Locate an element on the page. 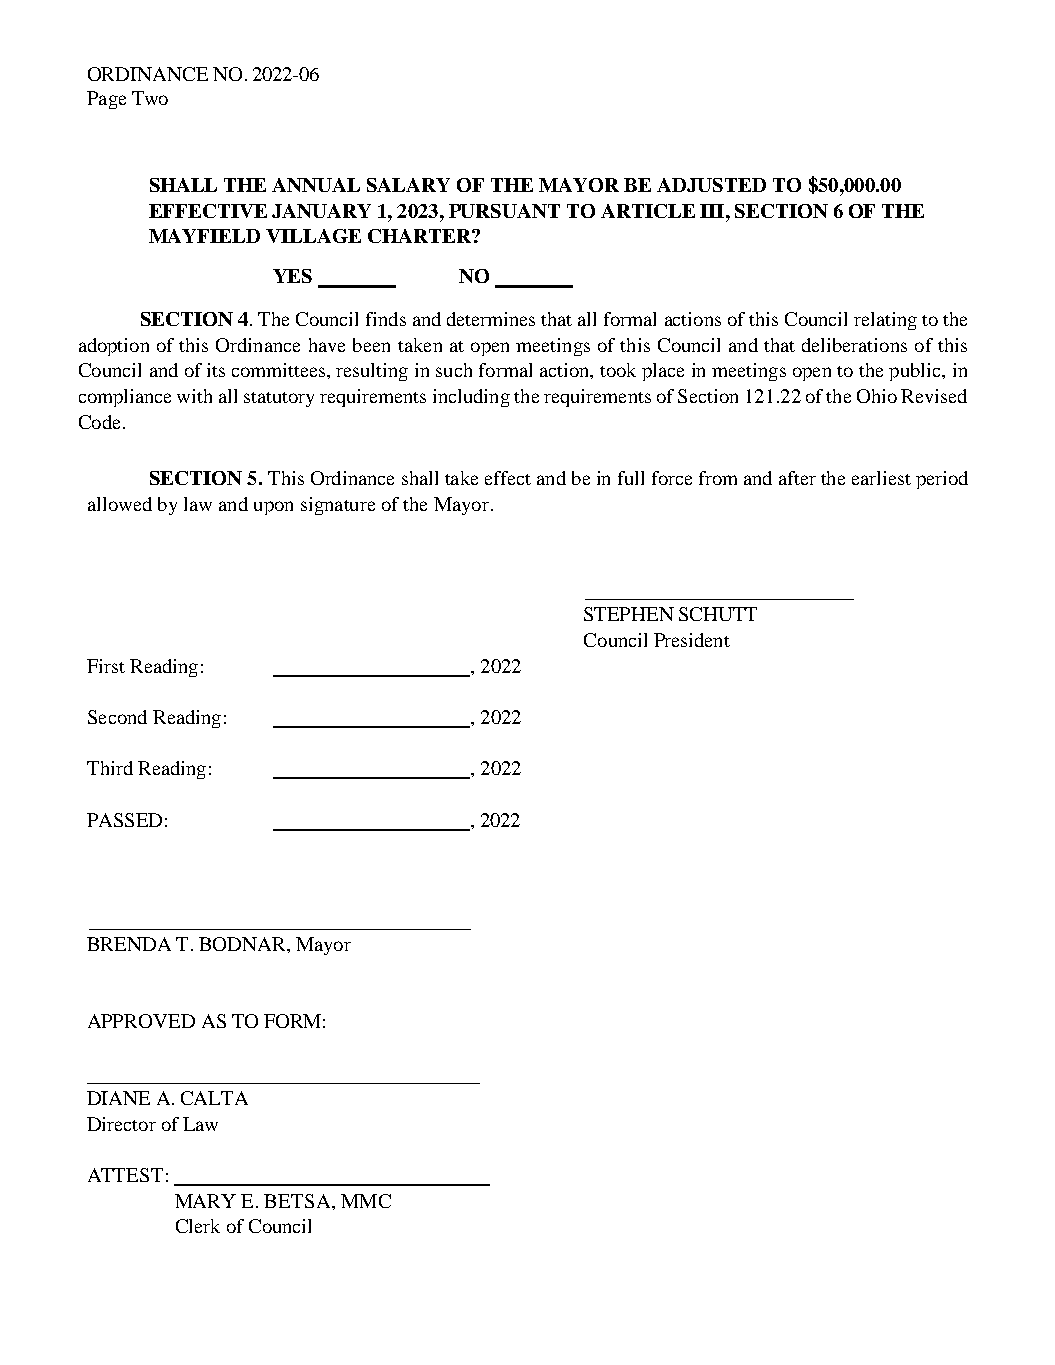 This image has width=1055, height=1365. earliest is located at coordinates (881, 478).
